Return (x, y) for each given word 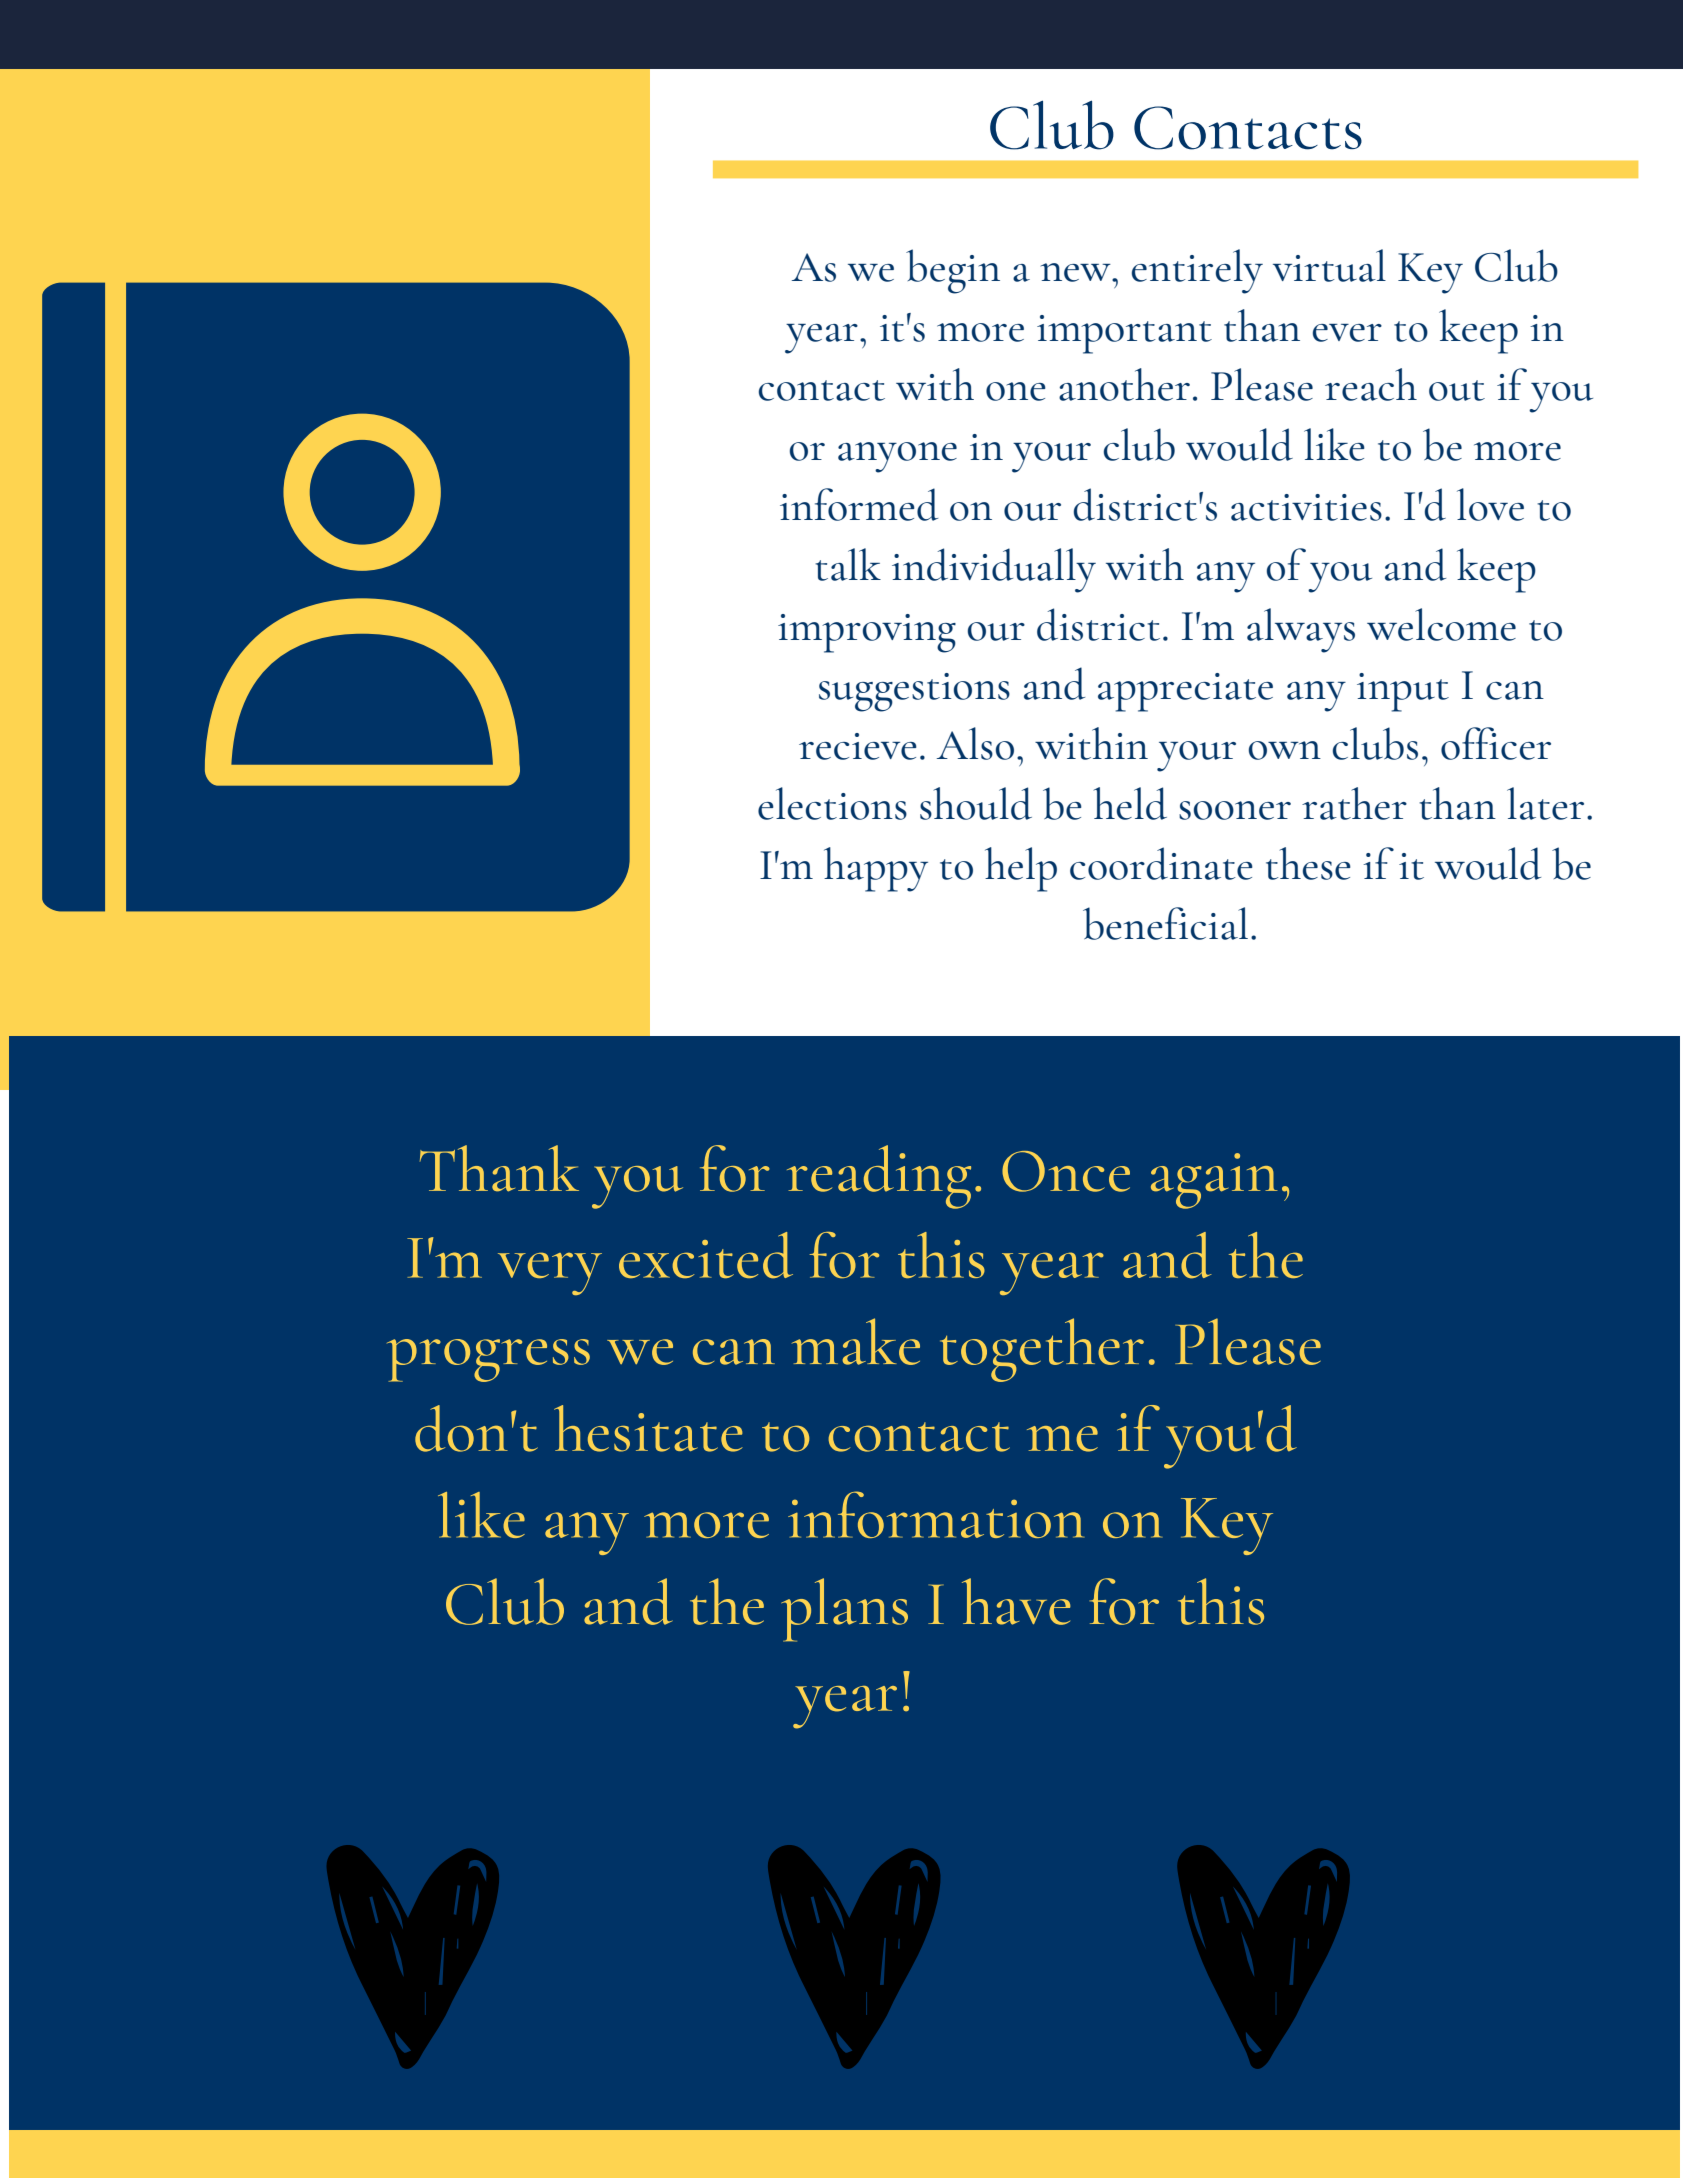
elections (832, 803)
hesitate (648, 1428)
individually (994, 570)
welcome (1441, 624)
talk (848, 564)
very (550, 1273)
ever (1347, 333)
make (856, 1341)
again (1214, 1181)
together (1042, 1350)
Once (1066, 1171)
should (976, 803)
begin (953, 271)
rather (1354, 803)
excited (706, 1255)
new (1077, 272)
